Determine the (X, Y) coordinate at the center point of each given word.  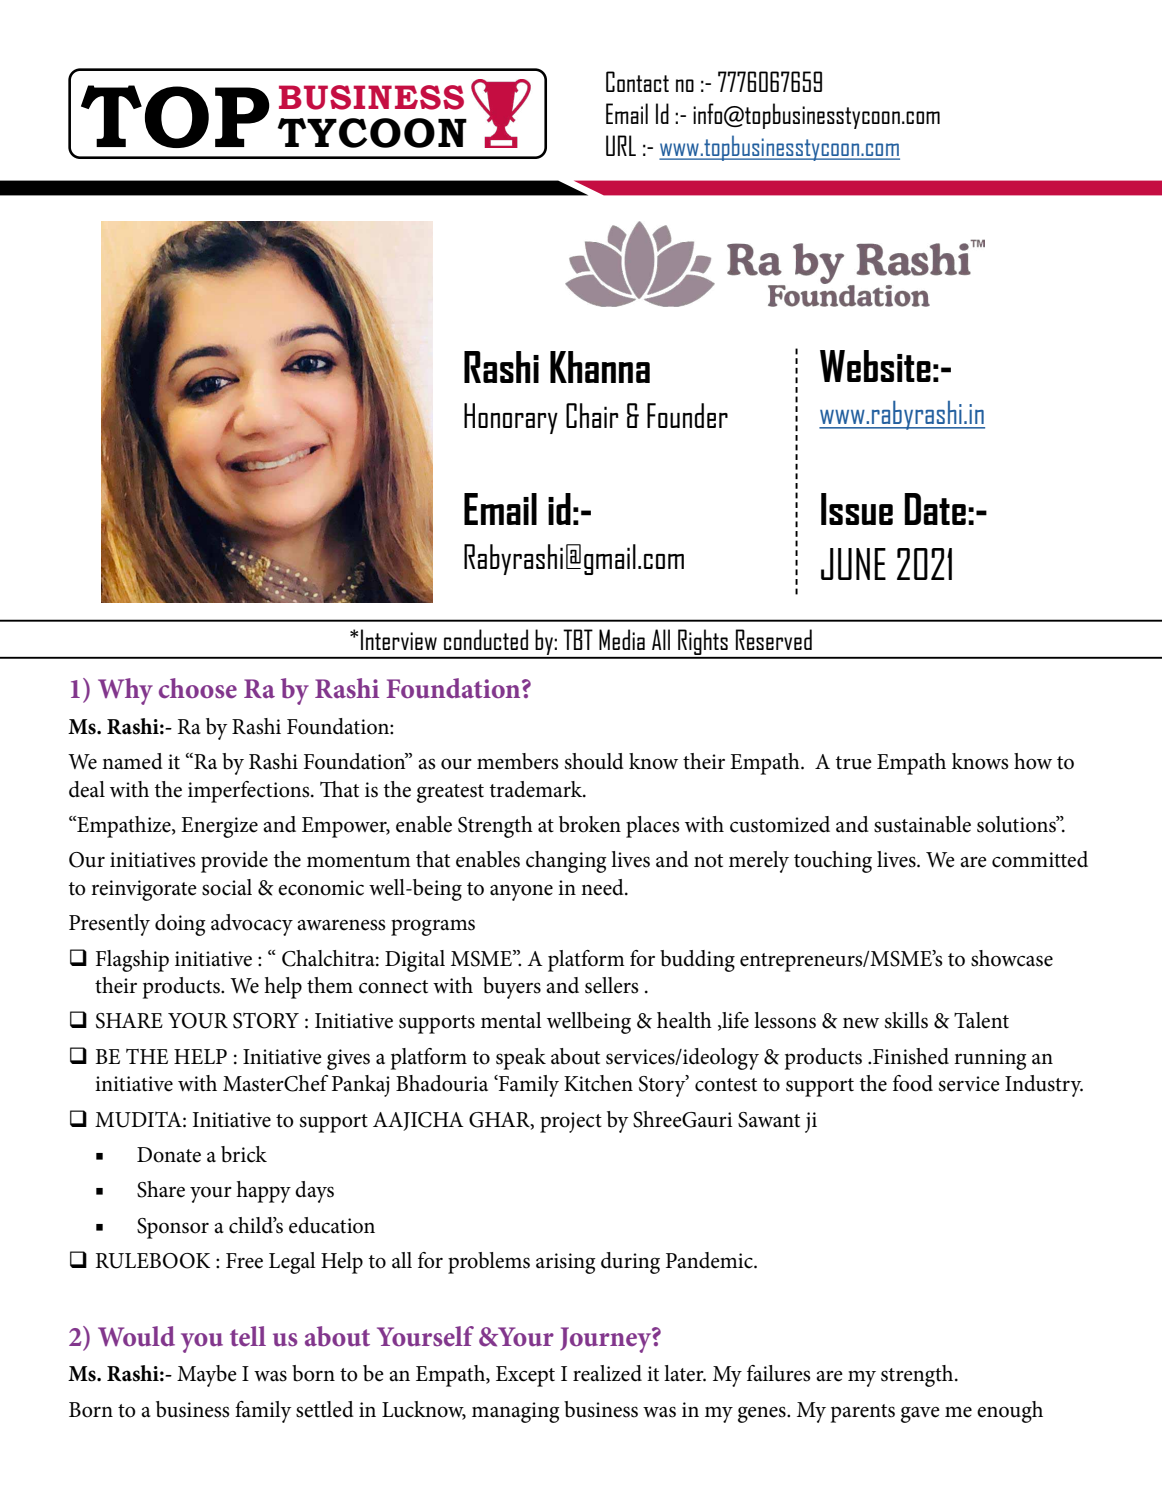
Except (525, 1376)
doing (180, 925)
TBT (578, 639)
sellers (612, 985)
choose (198, 688)
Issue (857, 509)
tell (248, 1336)
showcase (1012, 958)
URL (621, 145)
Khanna (600, 367)
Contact (637, 81)
